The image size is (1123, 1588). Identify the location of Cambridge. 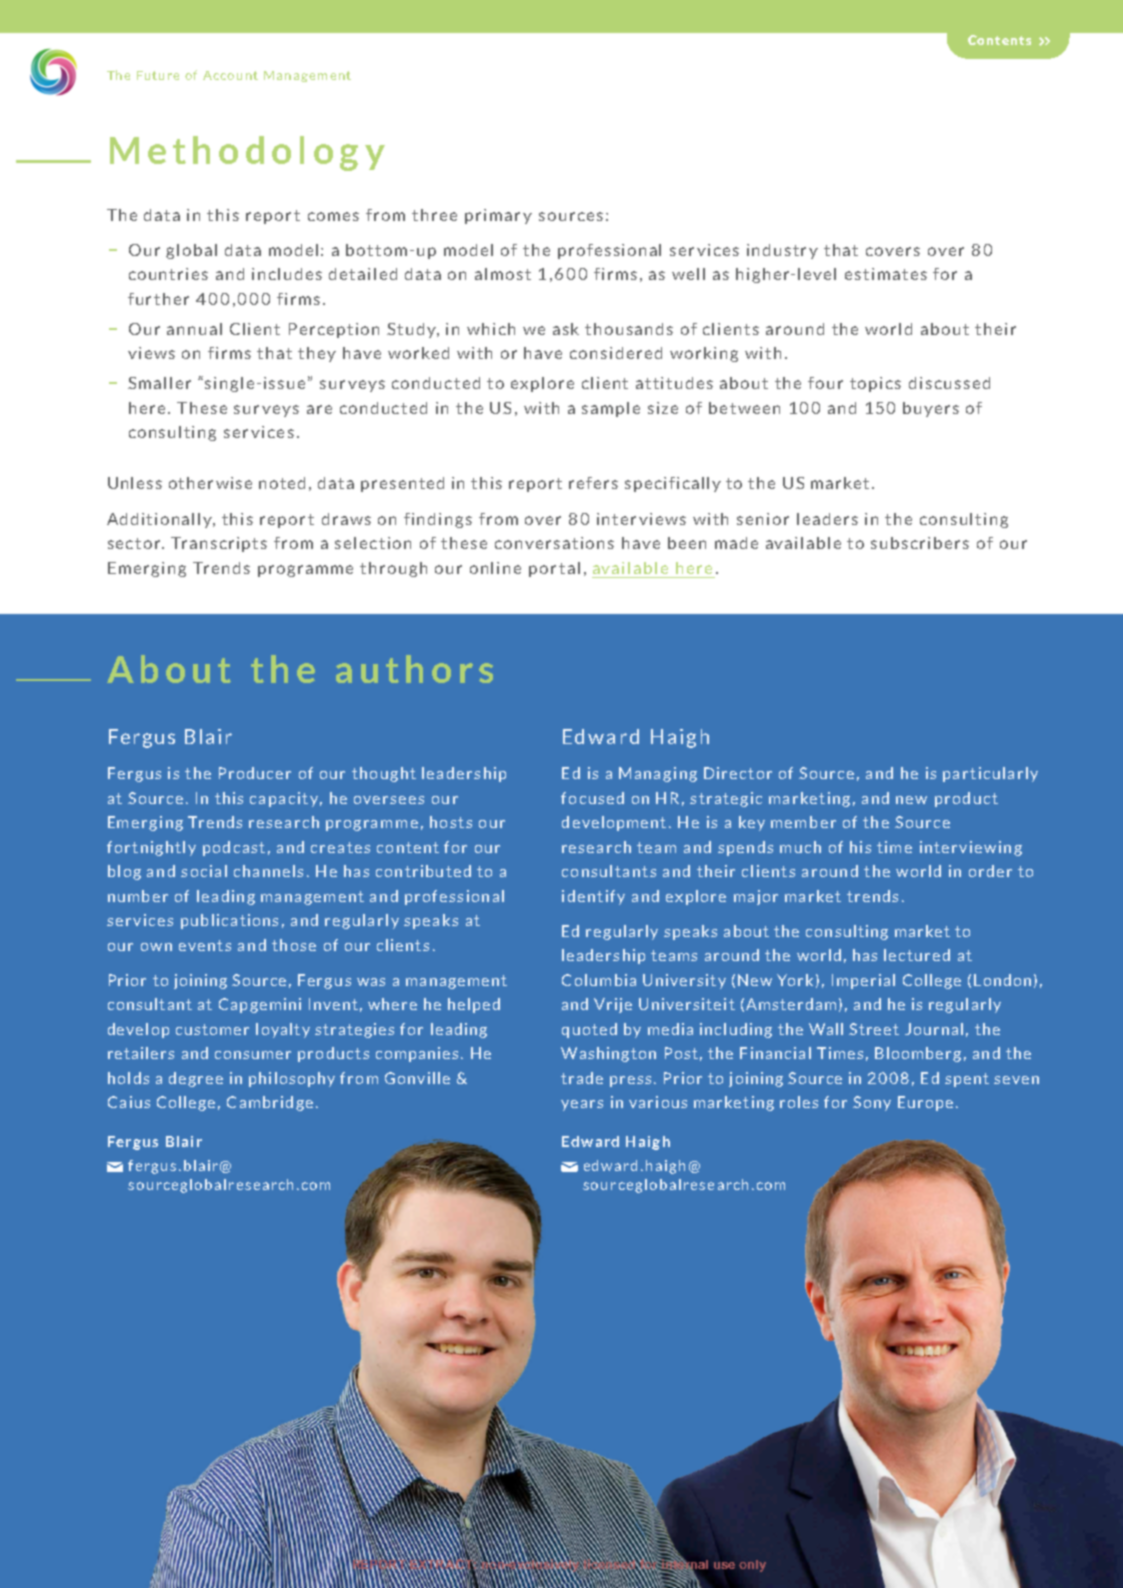
(270, 1103).
